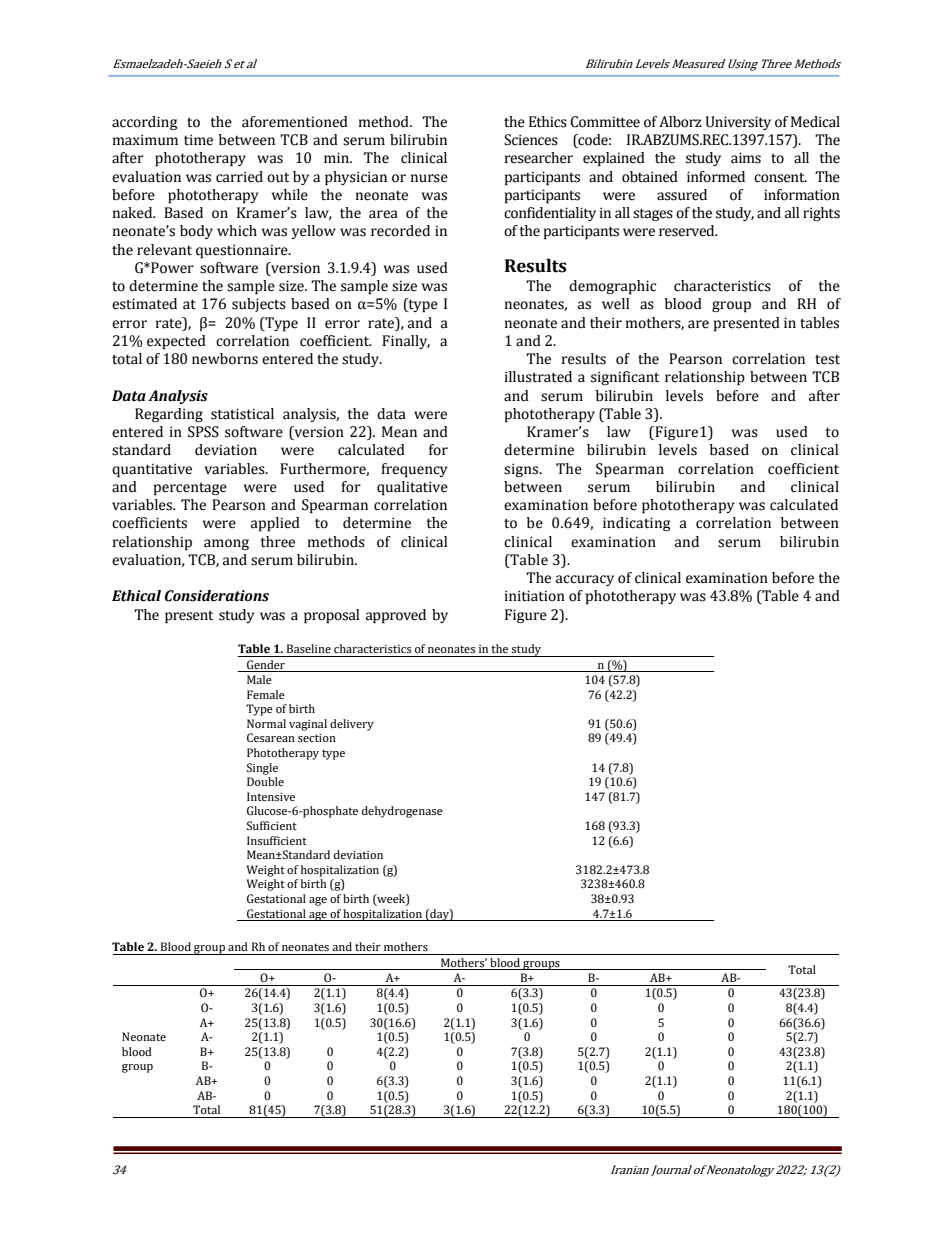 The width and height of the page is (952, 1233). I want to click on aims, so click(746, 158).
